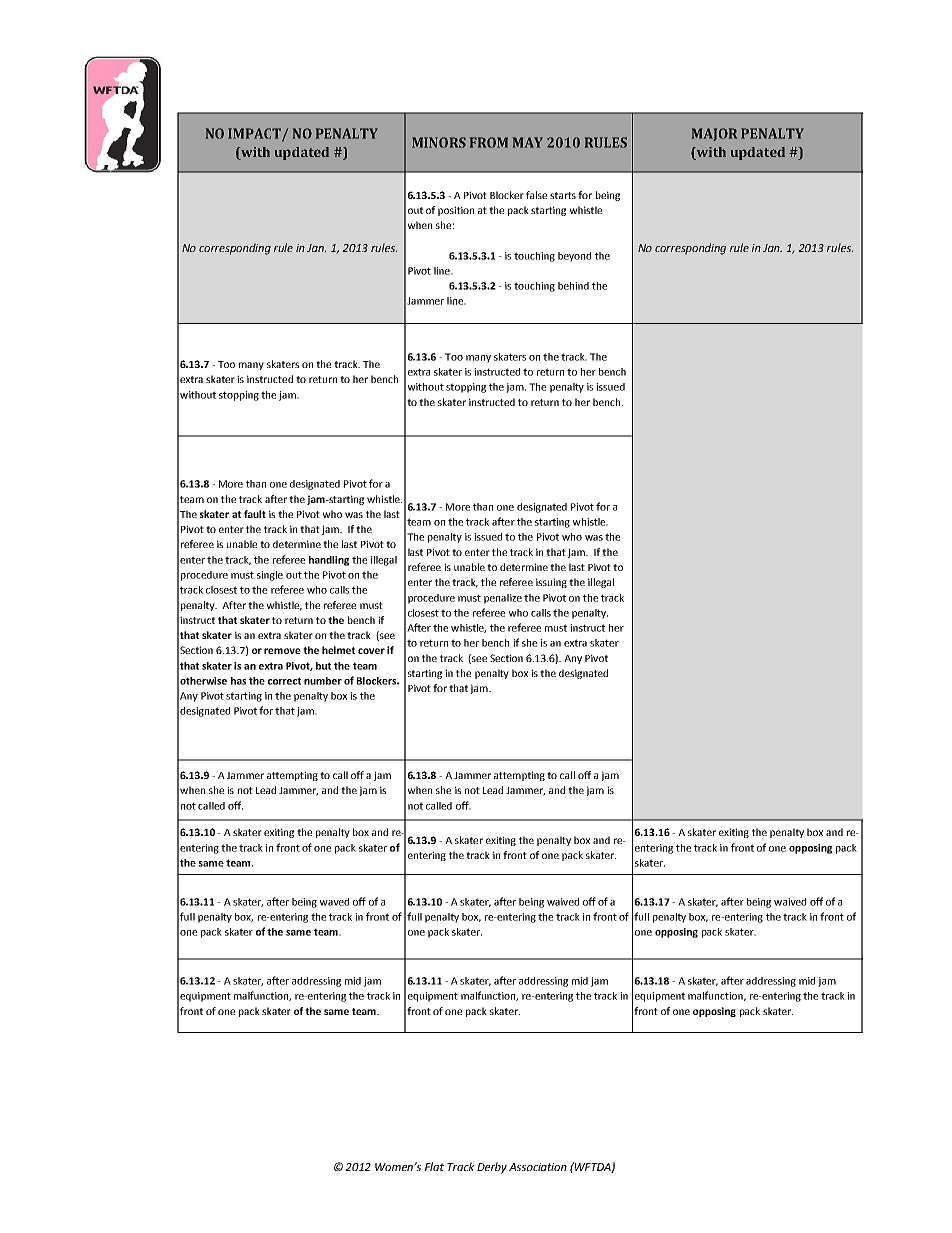 The image size is (952, 1233). I want to click on Association, so click(538, 1167).
